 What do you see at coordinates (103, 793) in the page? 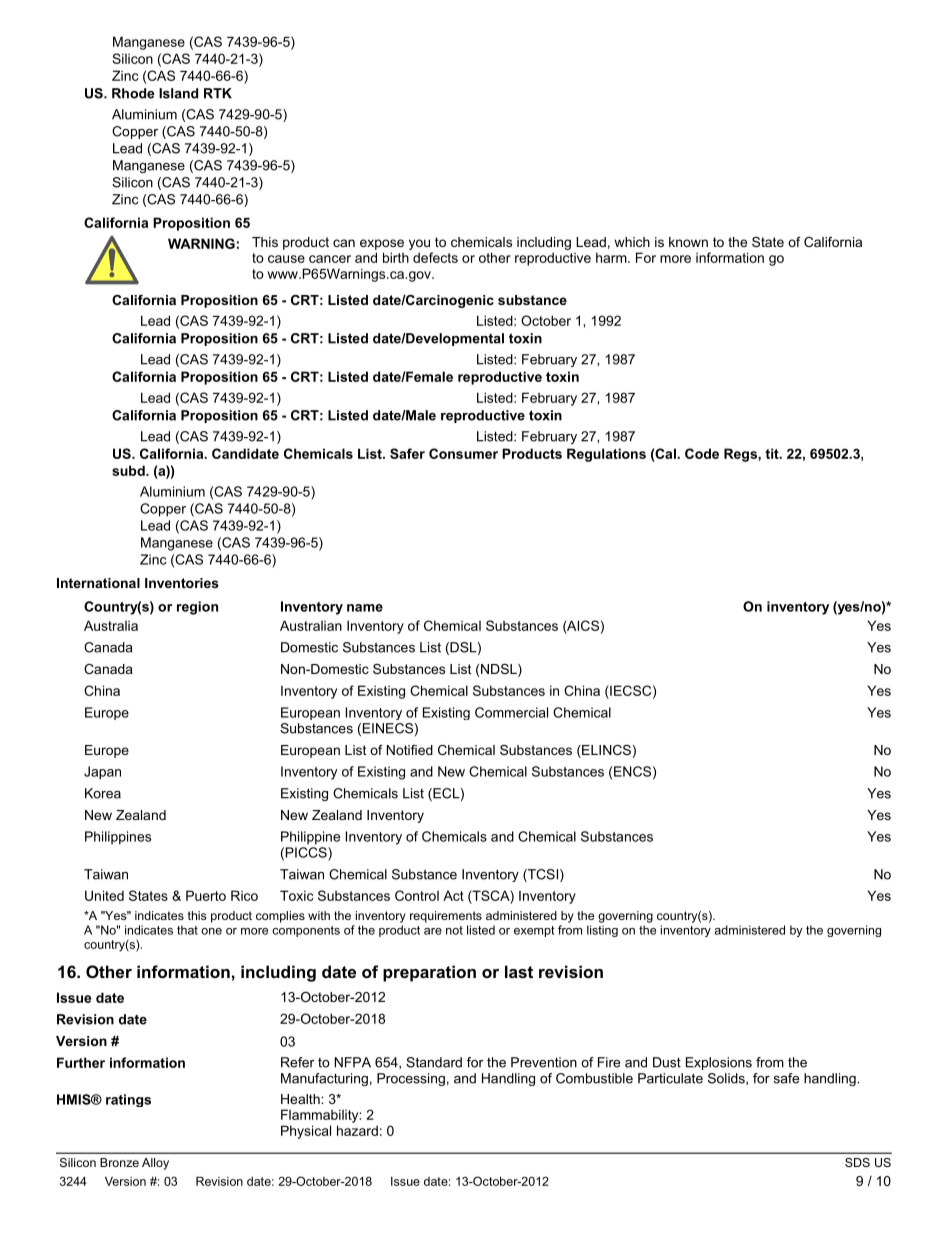
I see `Korea` at bounding box center [103, 793].
